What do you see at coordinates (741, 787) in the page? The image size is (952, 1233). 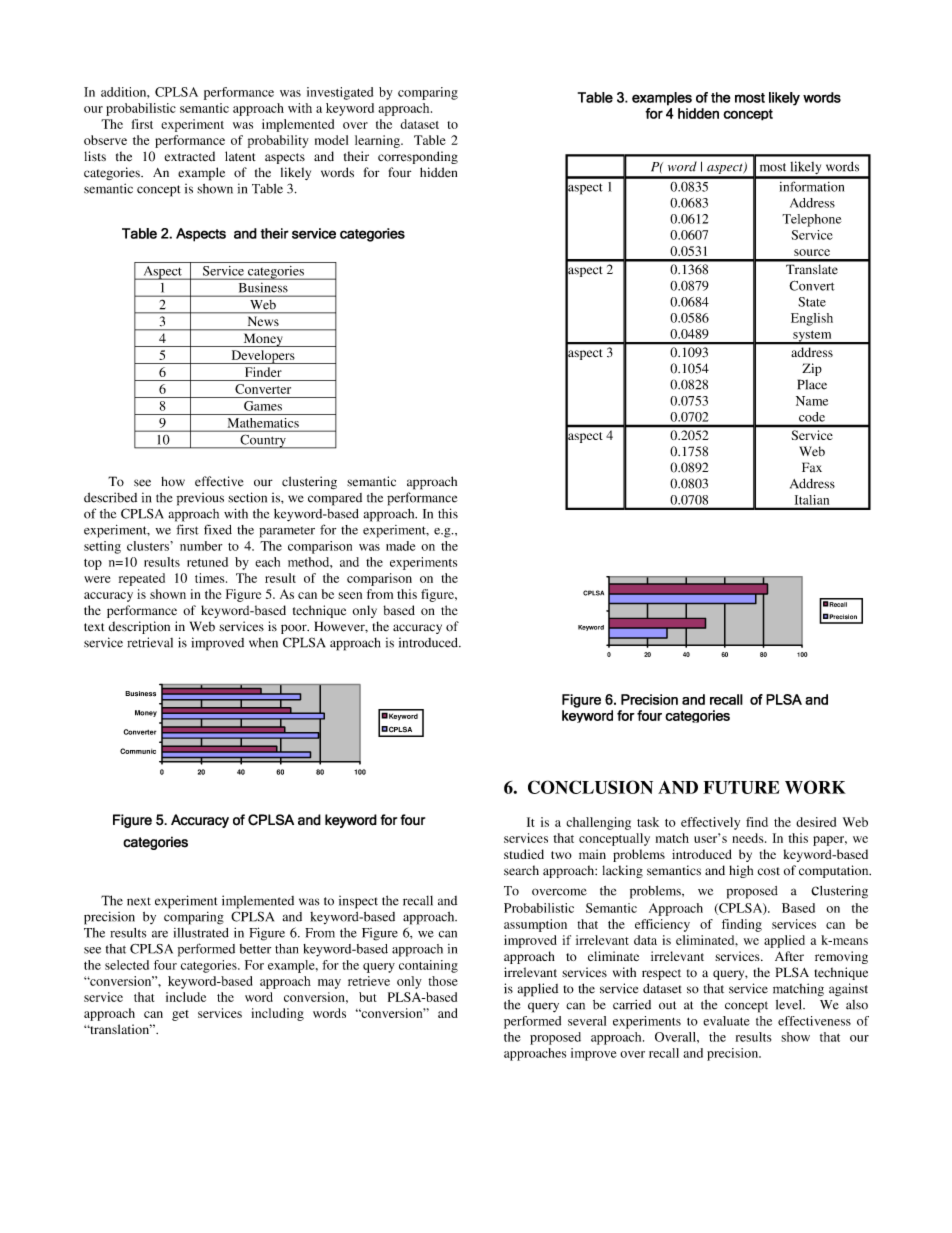 I see `FUTURE` at bounding box center [741, 787].
